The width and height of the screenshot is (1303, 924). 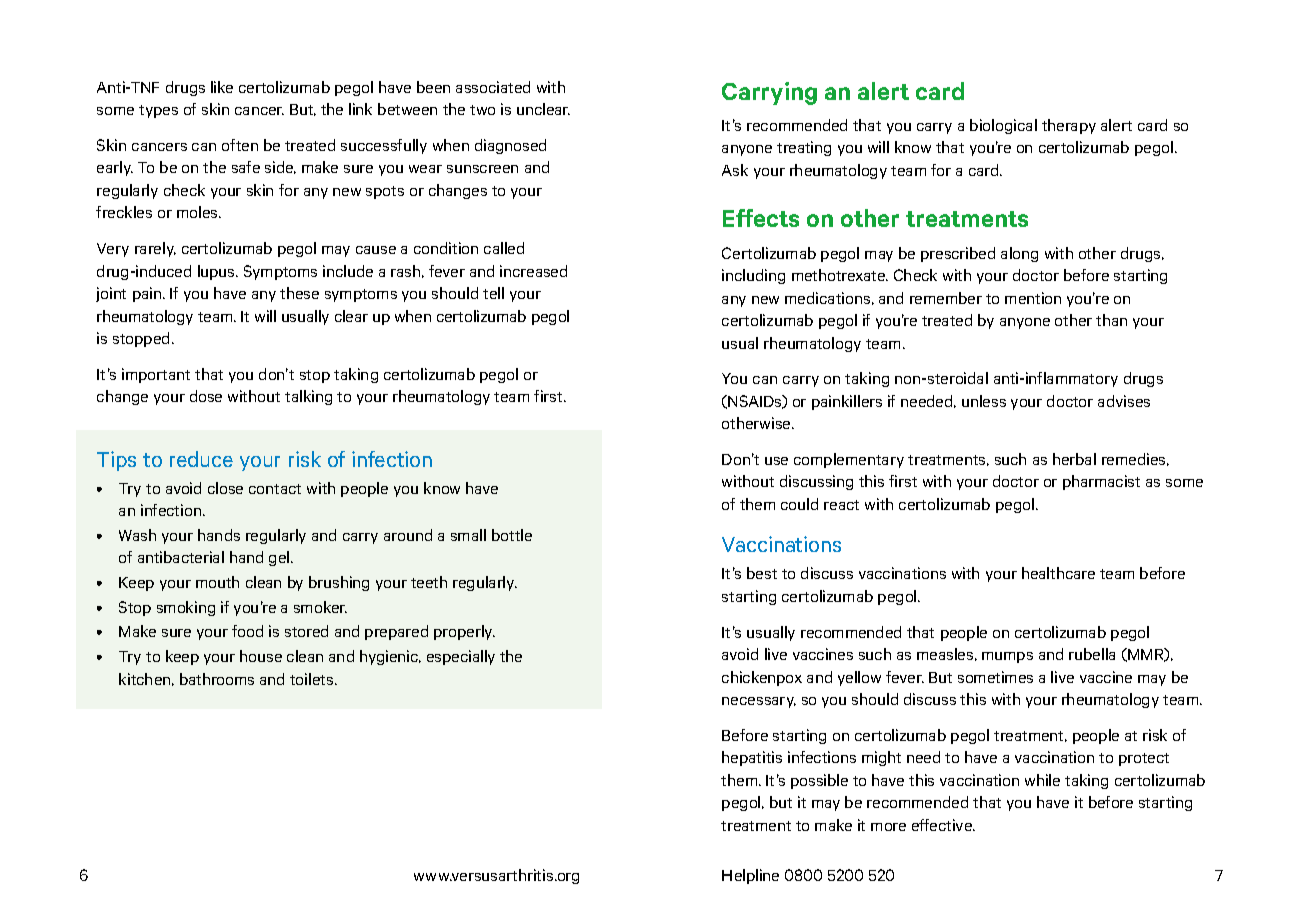 What do you see at coordinates (225, 488) in the screenshot?
I see `close` at bounding box center [225, 488].
